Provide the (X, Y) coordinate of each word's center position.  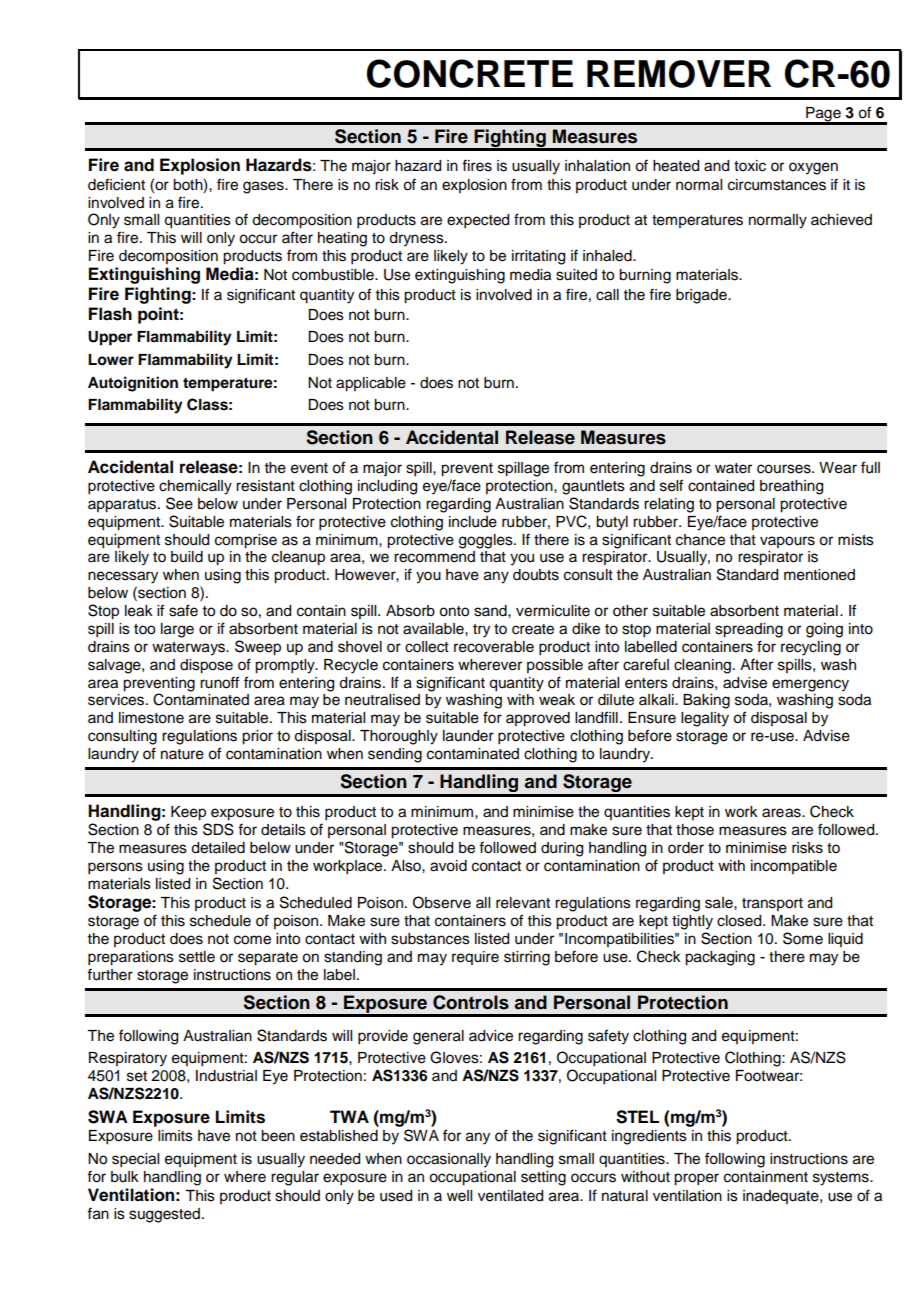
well (459, 1196)
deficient (116, 184)
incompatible (794, 867)
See (179, 503)
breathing (791, 487)
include (473, 522)
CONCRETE (470, 73)
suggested (164, 1215)
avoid (448, 866)
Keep (188, 813)
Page (823, 115)
